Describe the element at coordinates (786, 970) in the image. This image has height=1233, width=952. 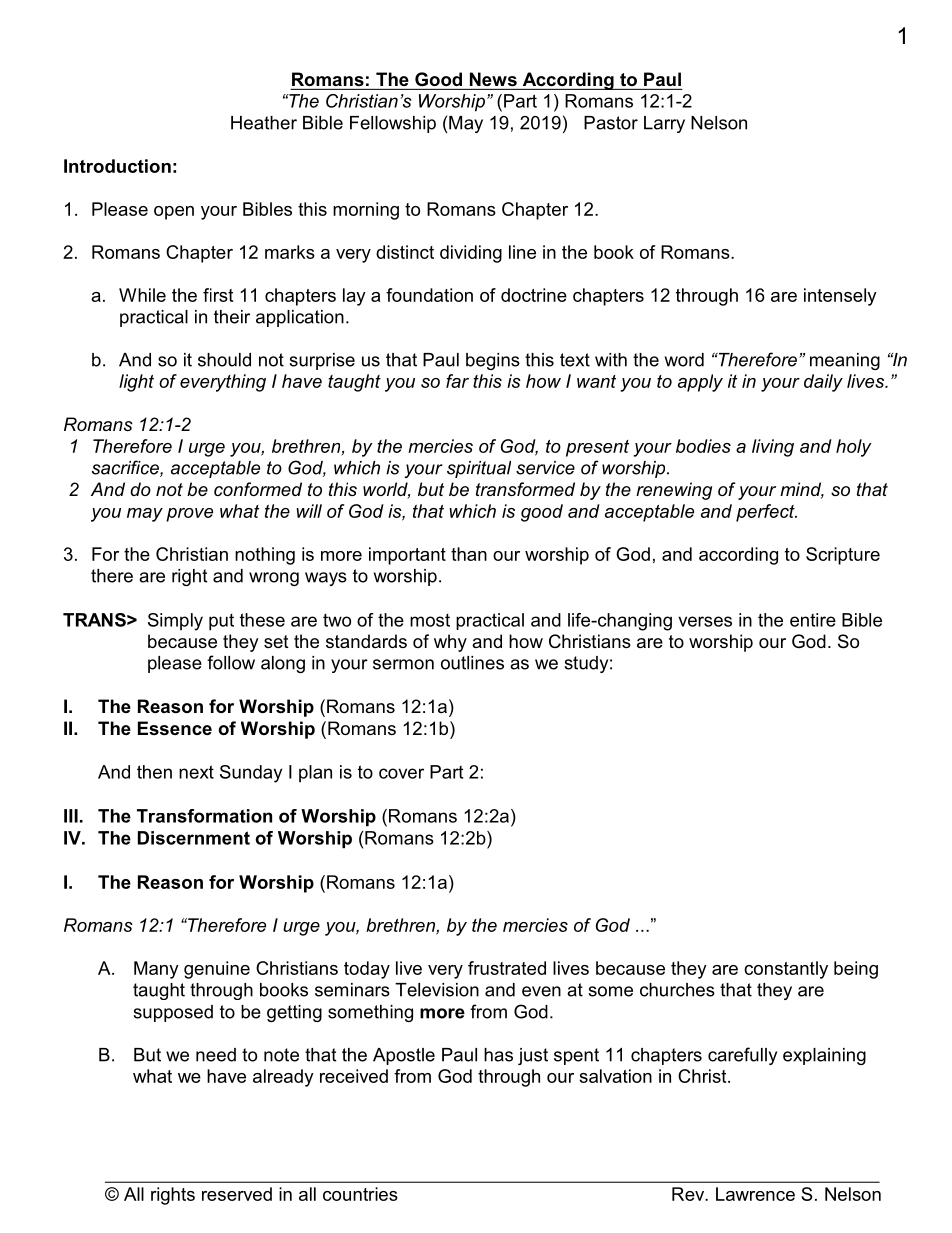
I see `constantly` at that location.
